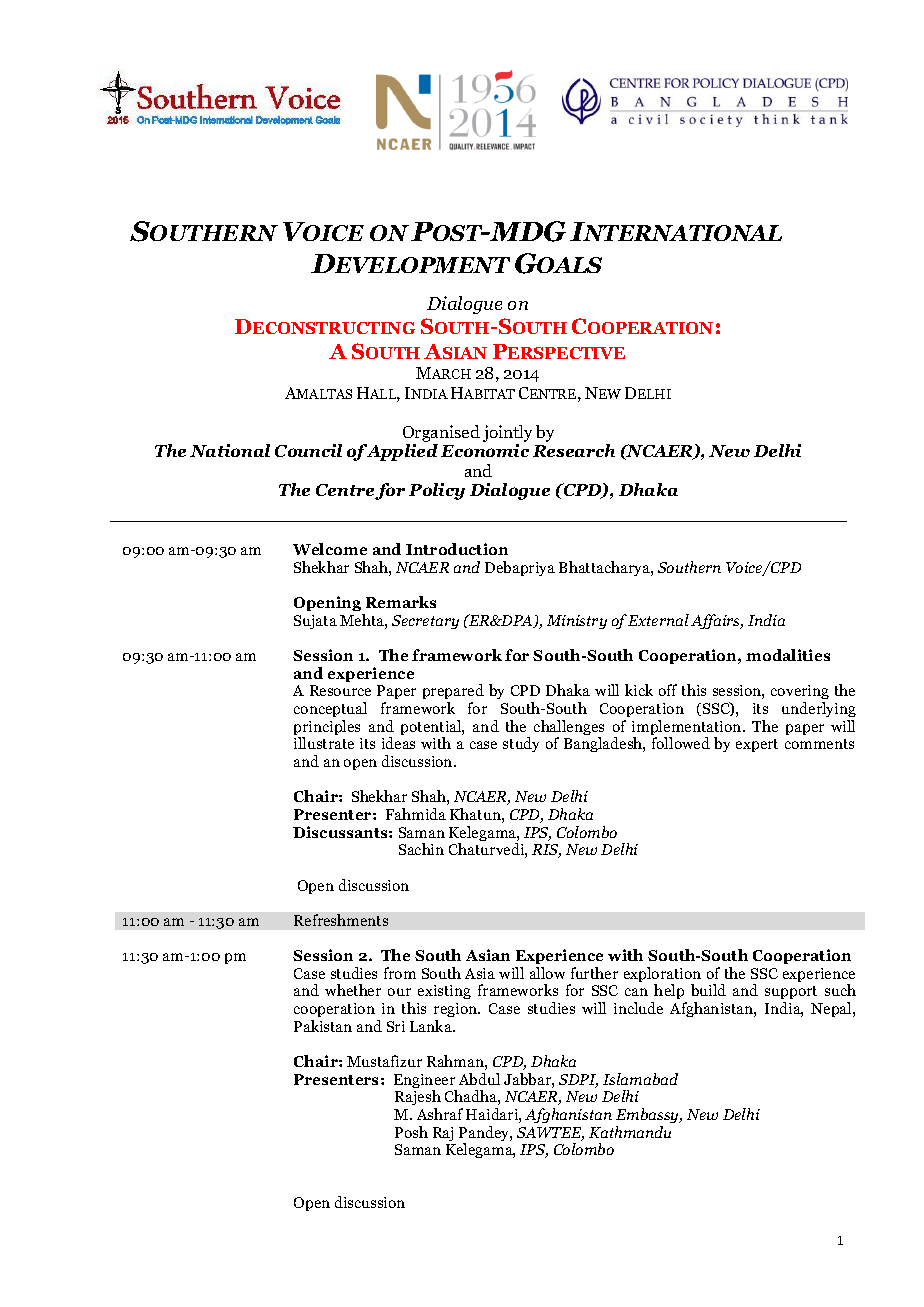 The image size is (924, 1307). I want to click on Applied, so click(401, 452).
